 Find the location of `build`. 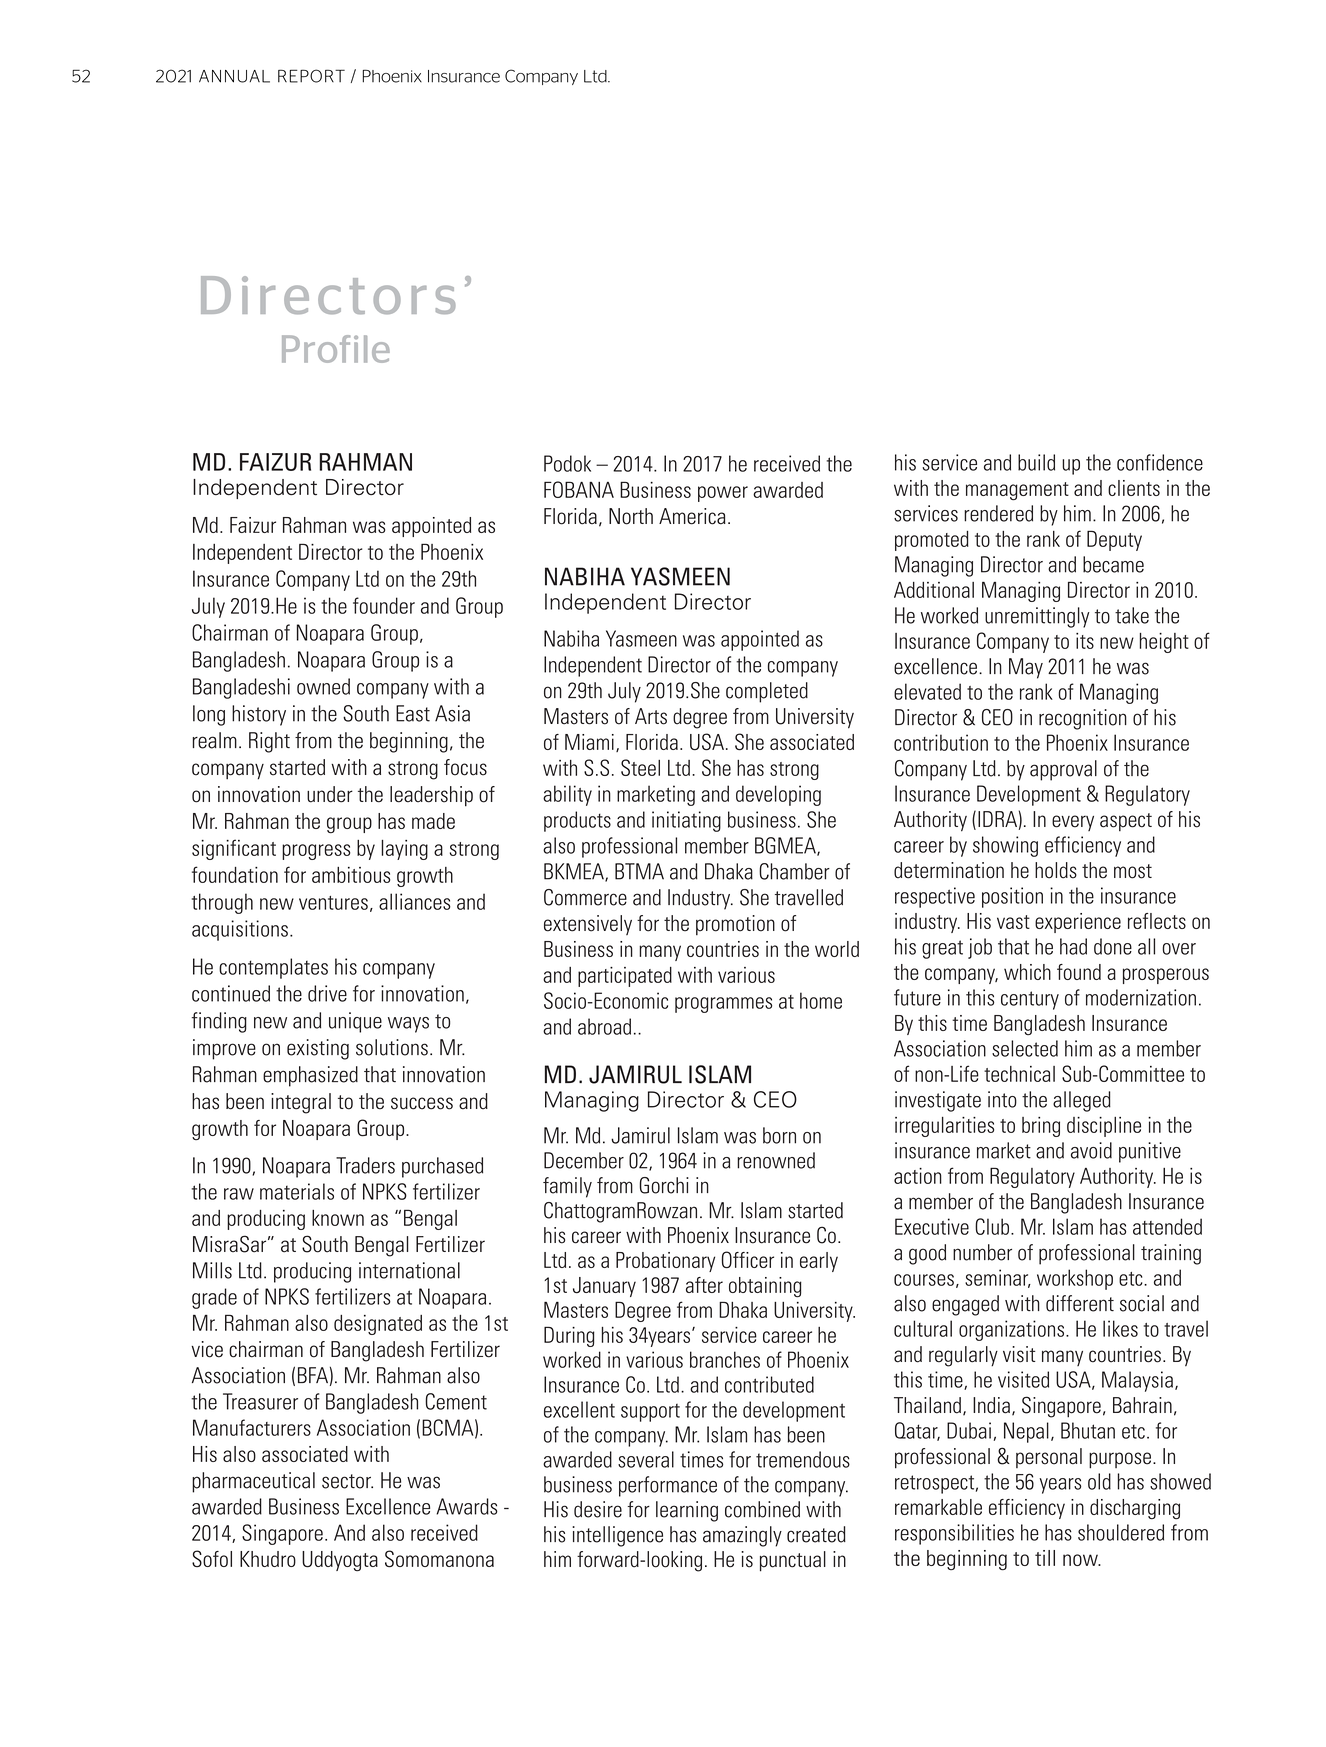

build is located at coordinates (1036, 462).
